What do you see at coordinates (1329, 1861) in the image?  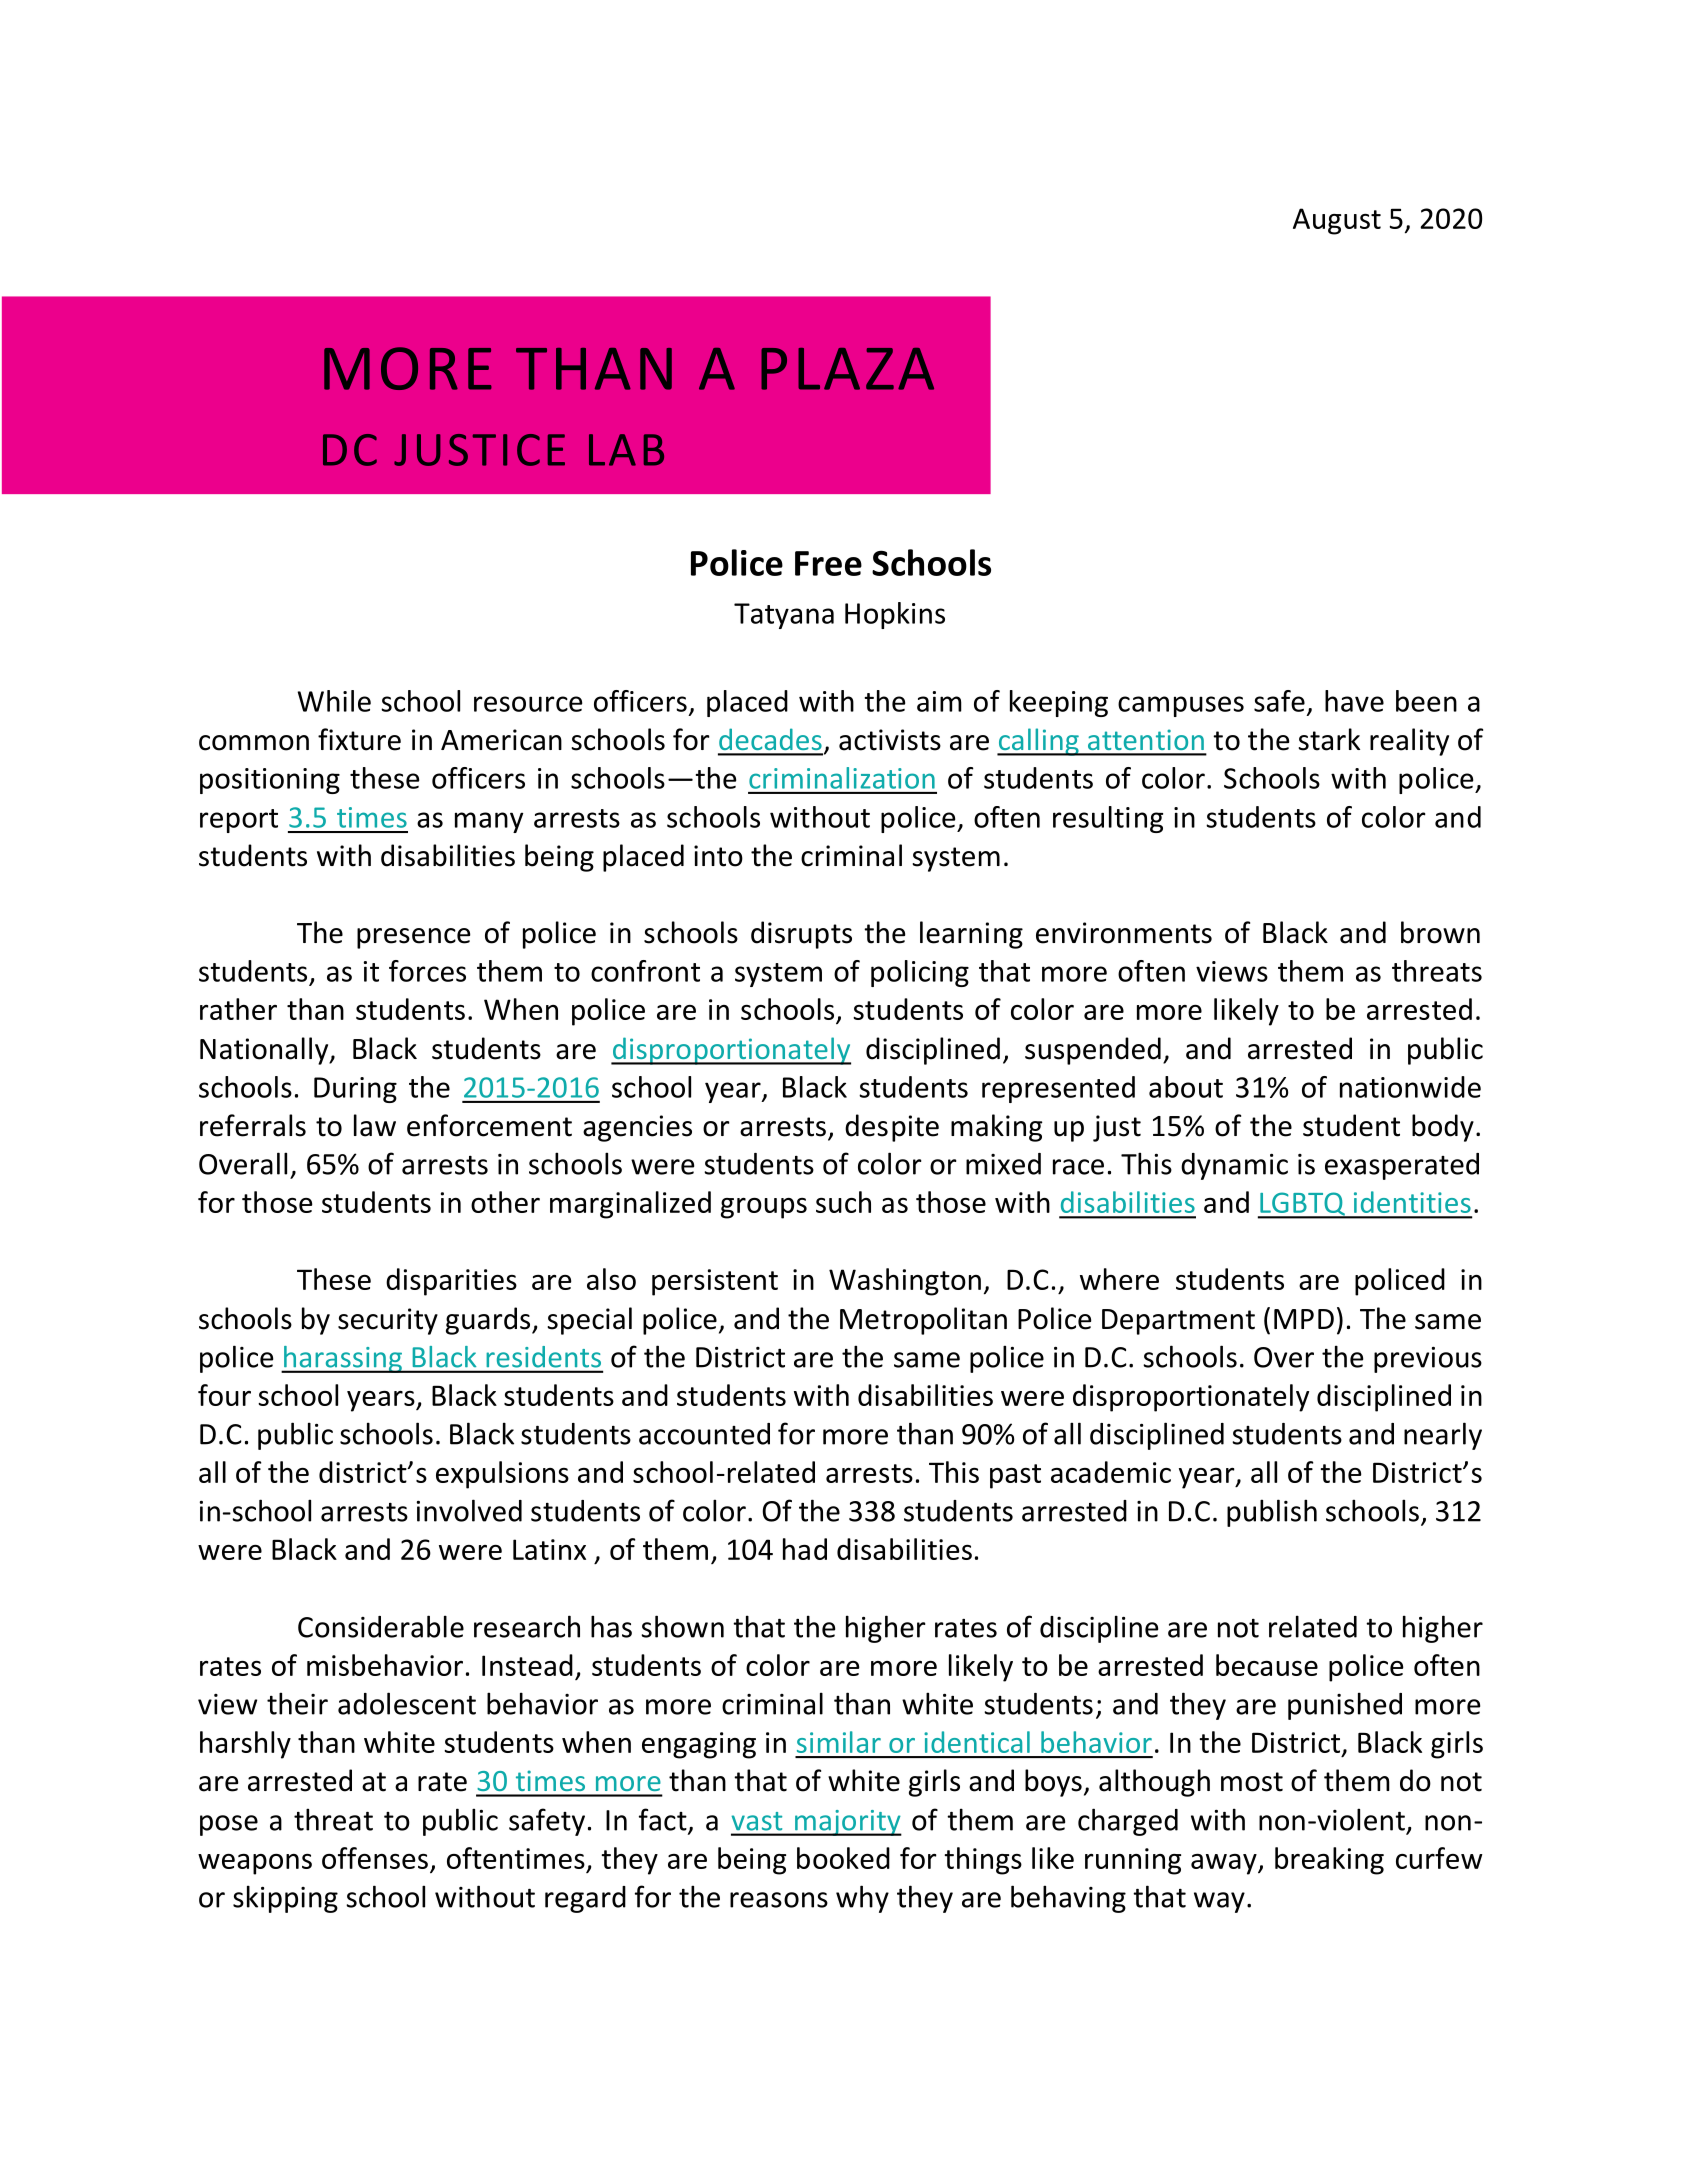 I see `breaking` at bounding box center [1329, 1861].
